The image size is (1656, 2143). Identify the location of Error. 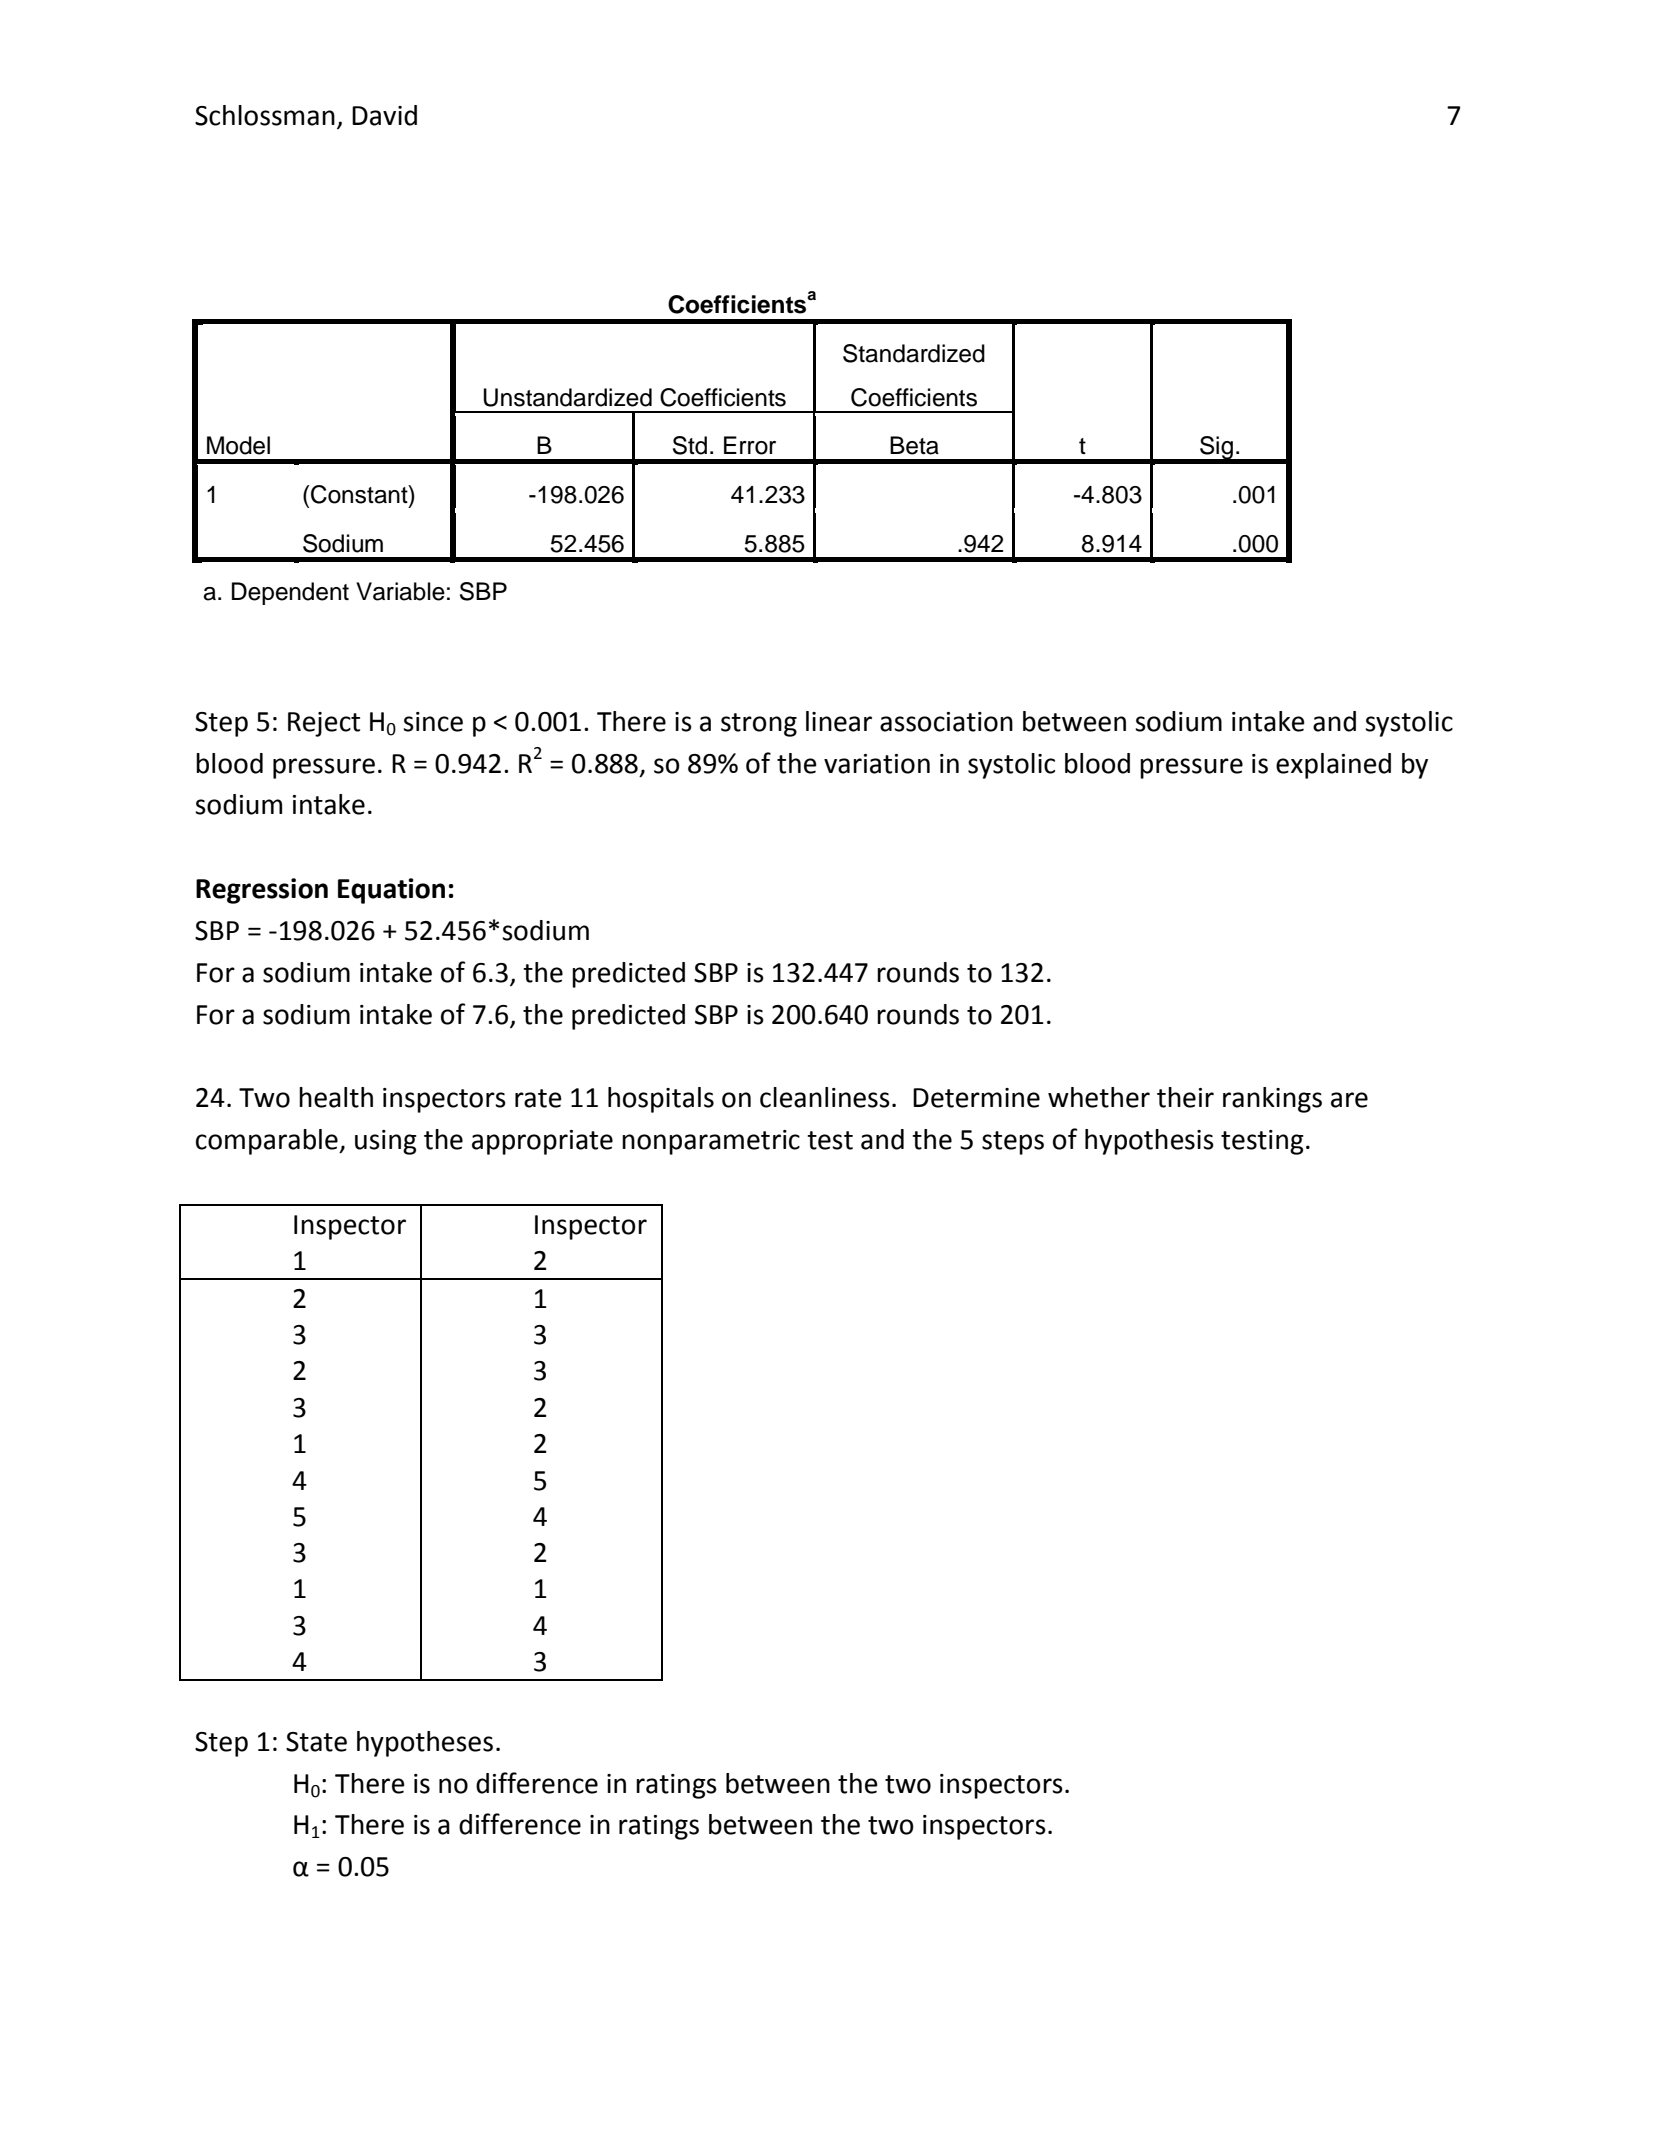
(750, 445).
